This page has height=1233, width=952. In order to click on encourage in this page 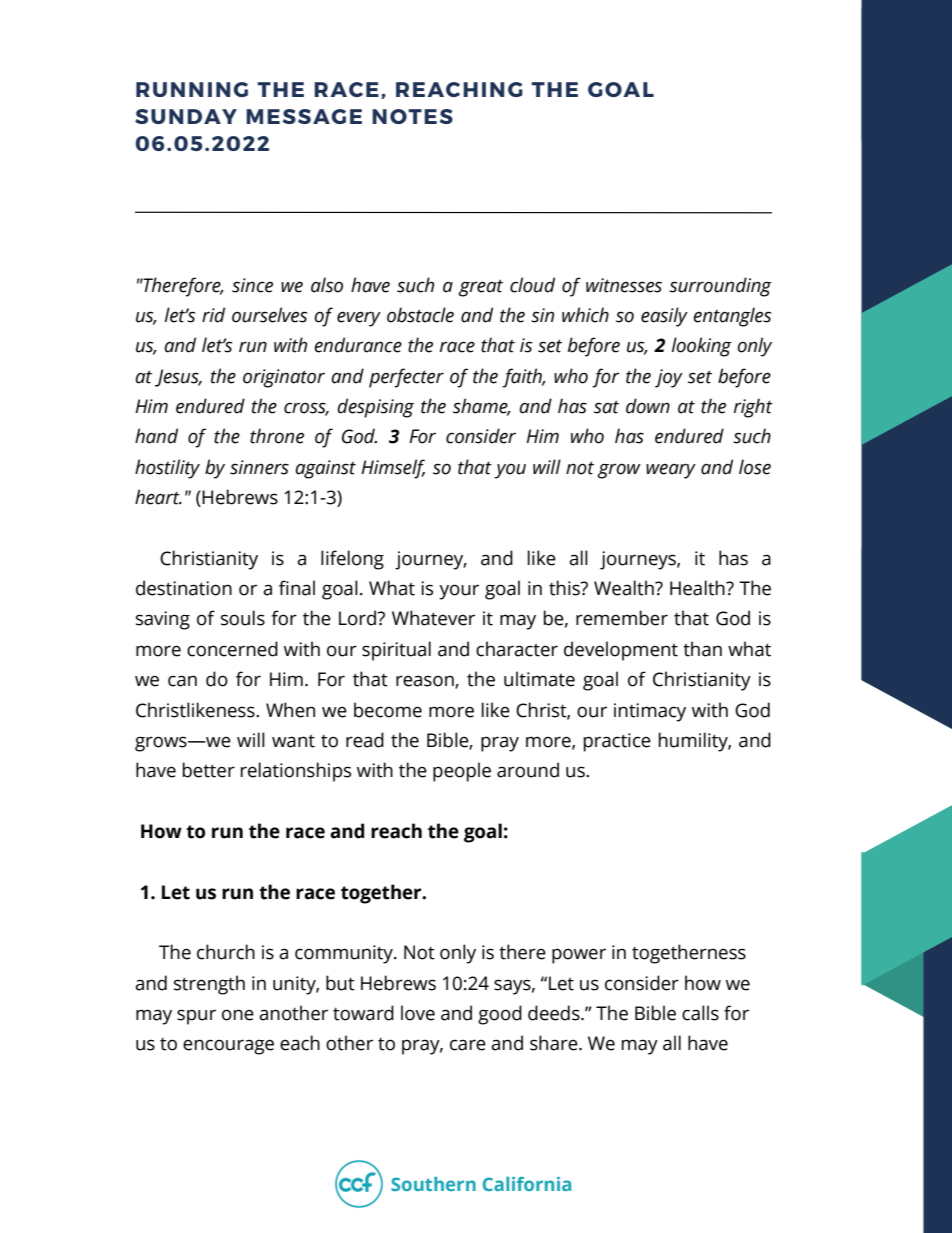, I will do `click(228, 1047)`.
